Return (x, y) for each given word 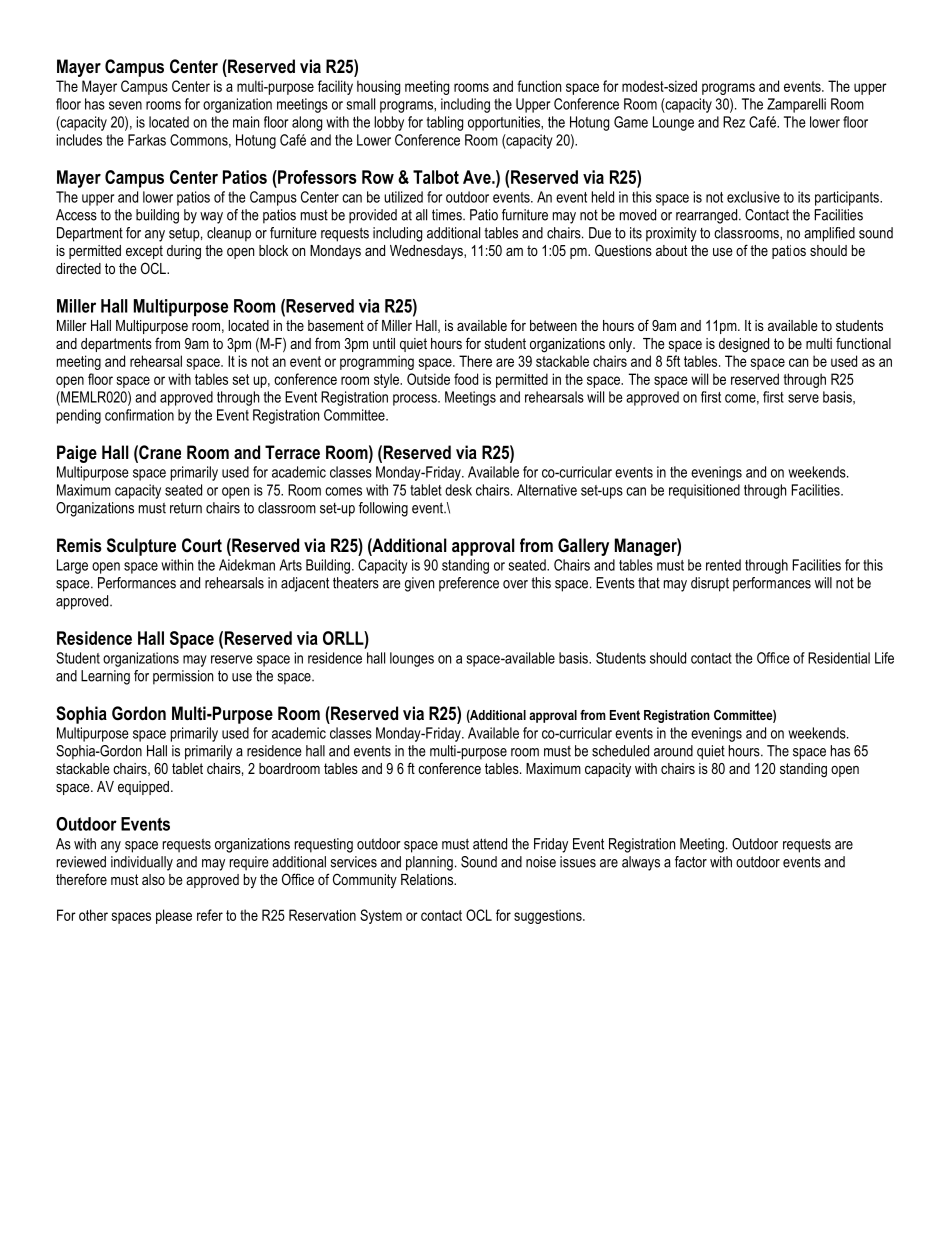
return (186, 508)
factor (691, 862)
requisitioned (704, 491)
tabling (445, 123)
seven (125, 105)
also (153, 879)
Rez (734, 122)
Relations (428, 879)
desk (458, 490)
